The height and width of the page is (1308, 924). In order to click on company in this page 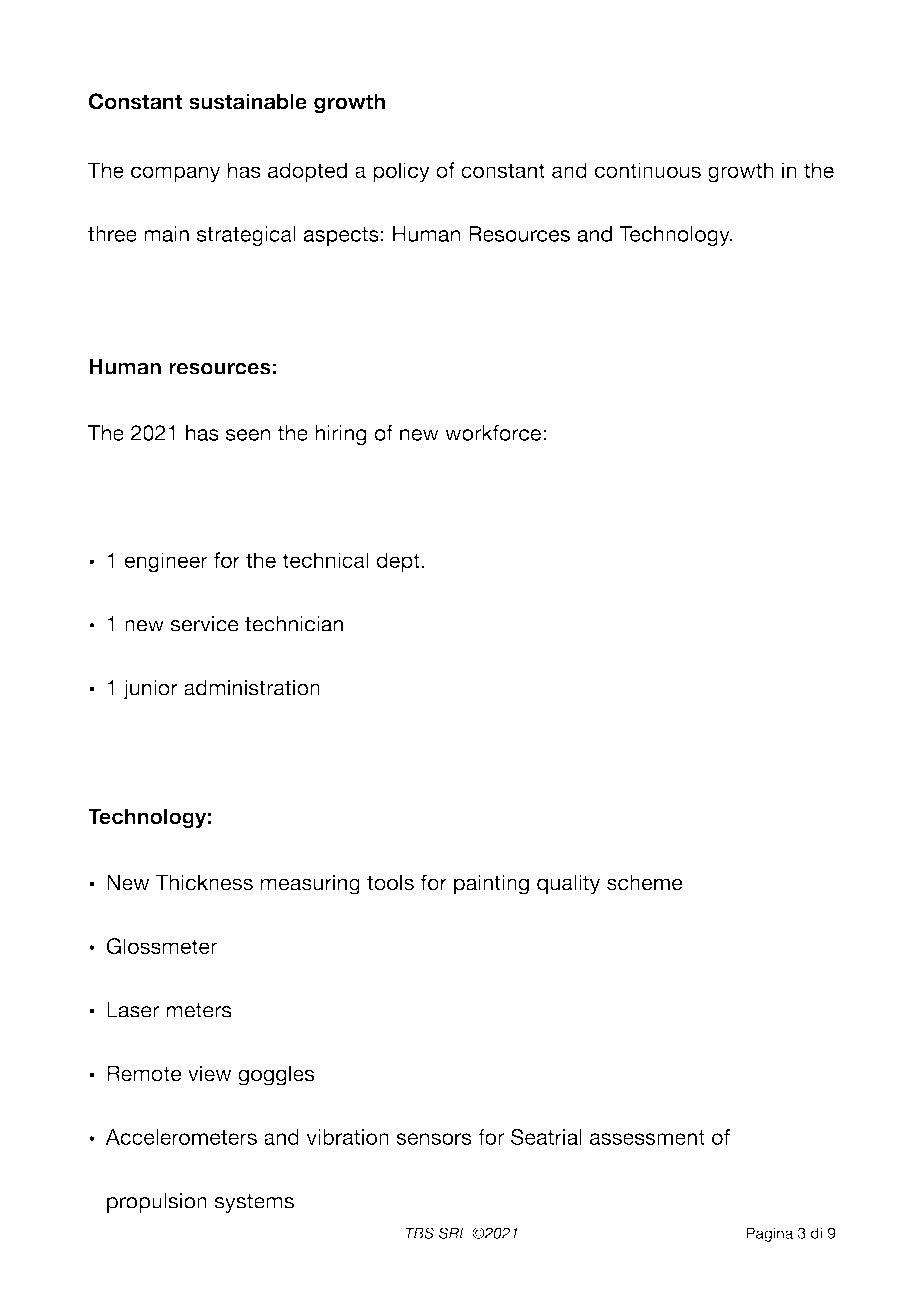, I will do `click(176, 174)`.
